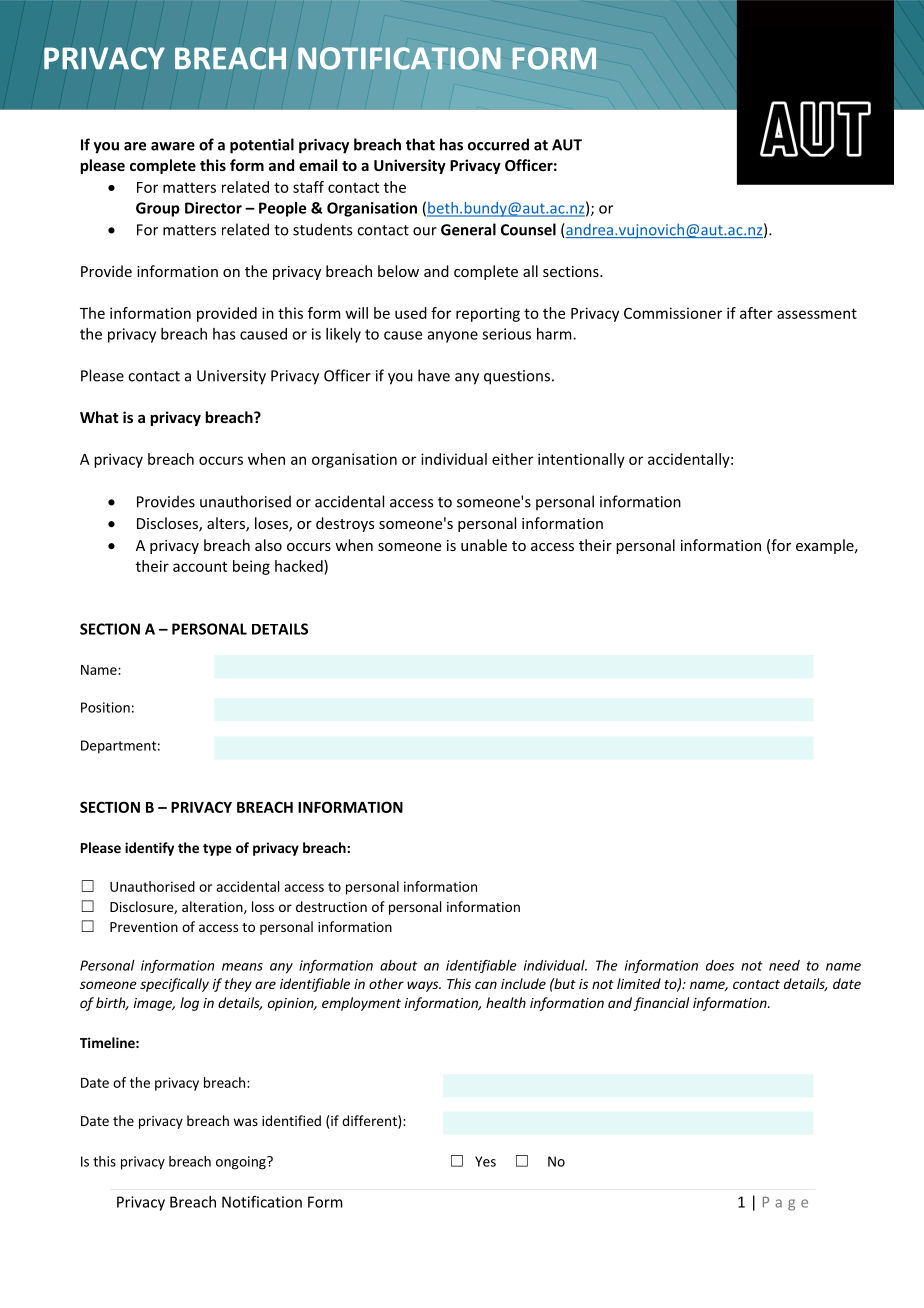 The height and width of the page is (1308, 924). Describe the element at coordinates (99, 417) in the page. I see `What` at that location.
